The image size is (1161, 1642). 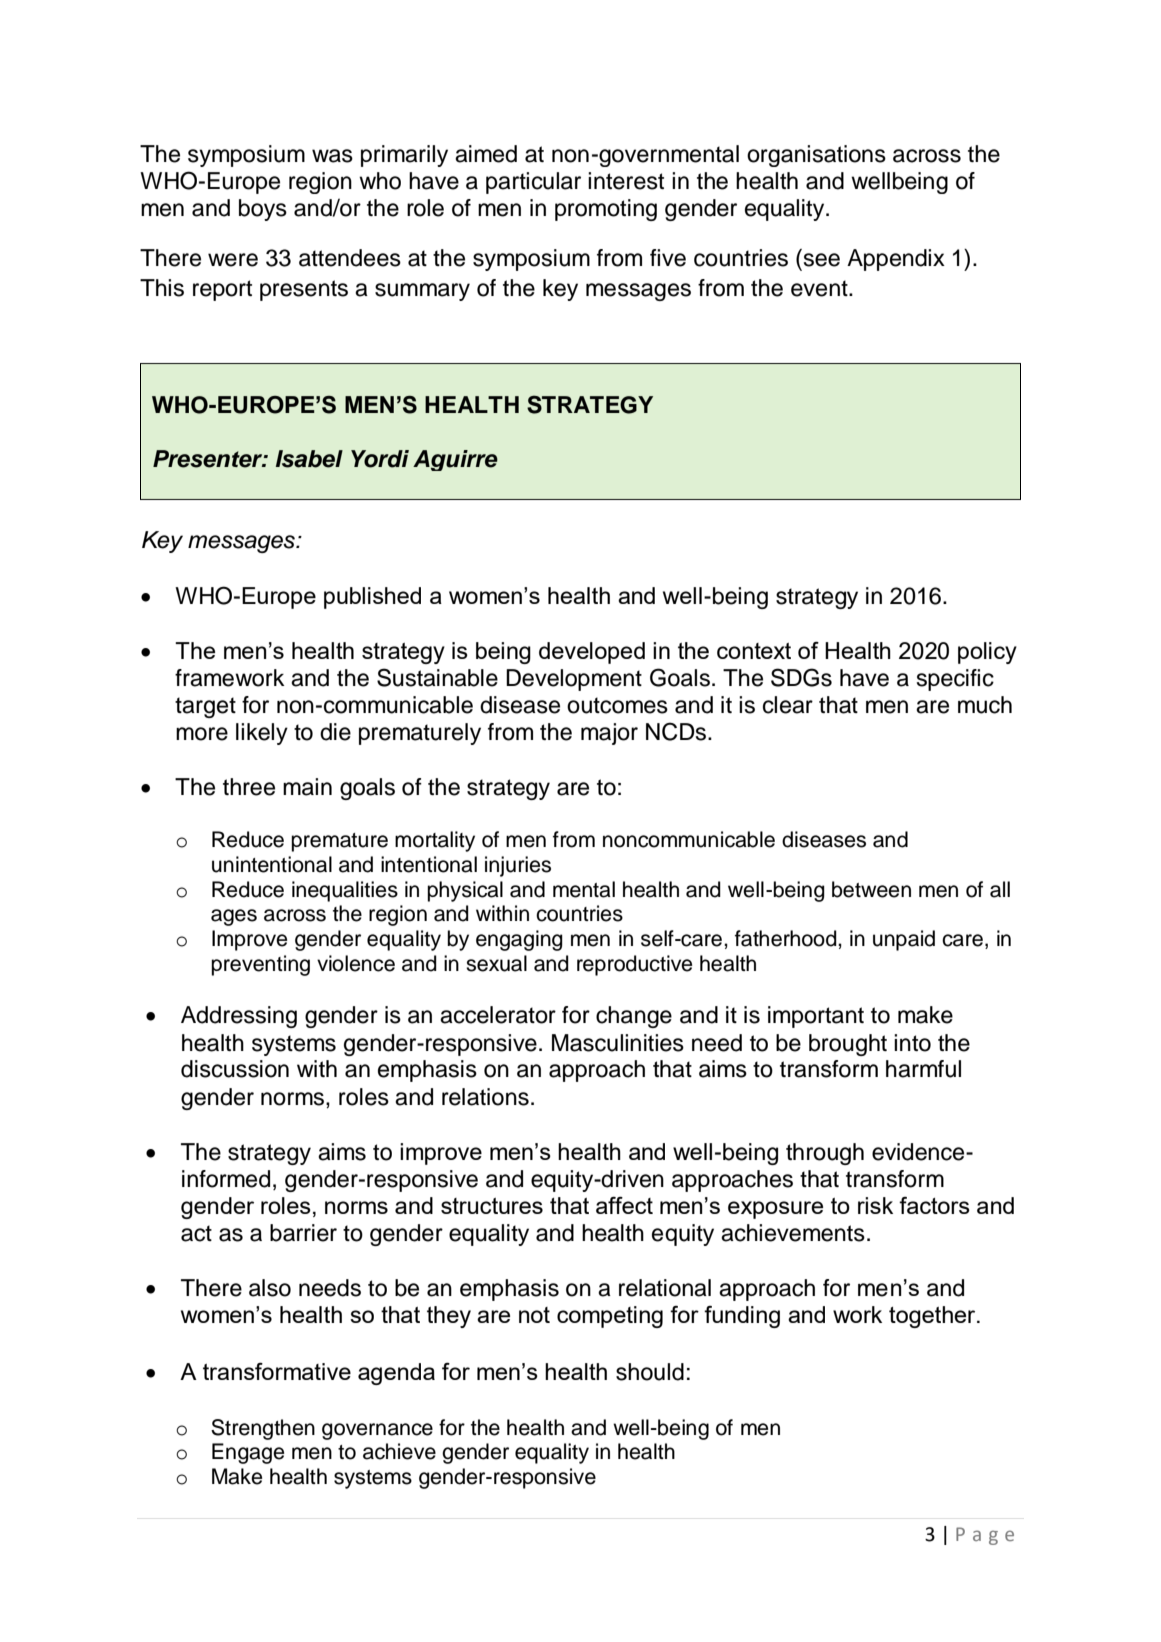 I want to click on should, so click(x=650, y=1372).
